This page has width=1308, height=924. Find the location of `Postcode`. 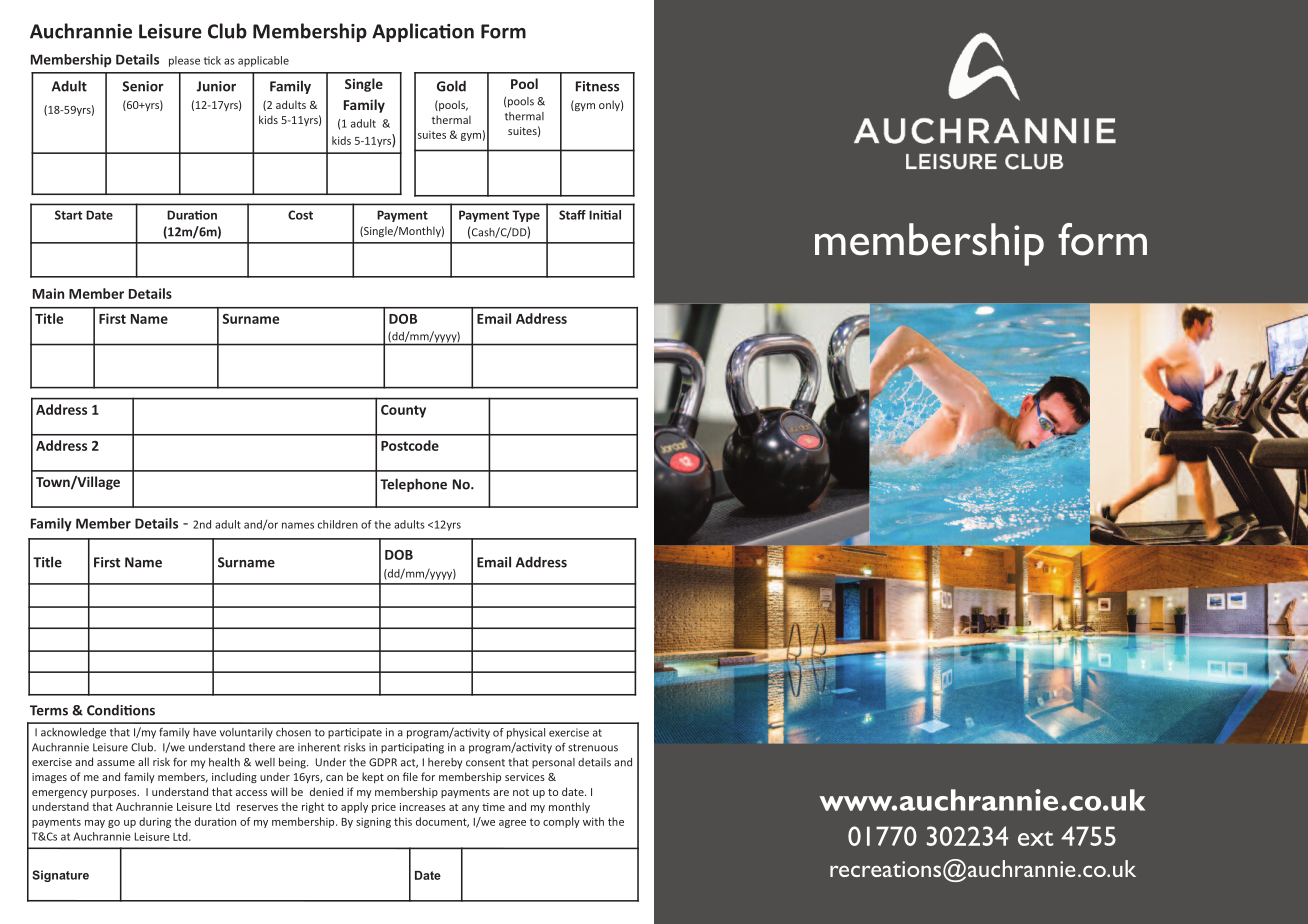

Postcode is located at coordinates (410, 445).
